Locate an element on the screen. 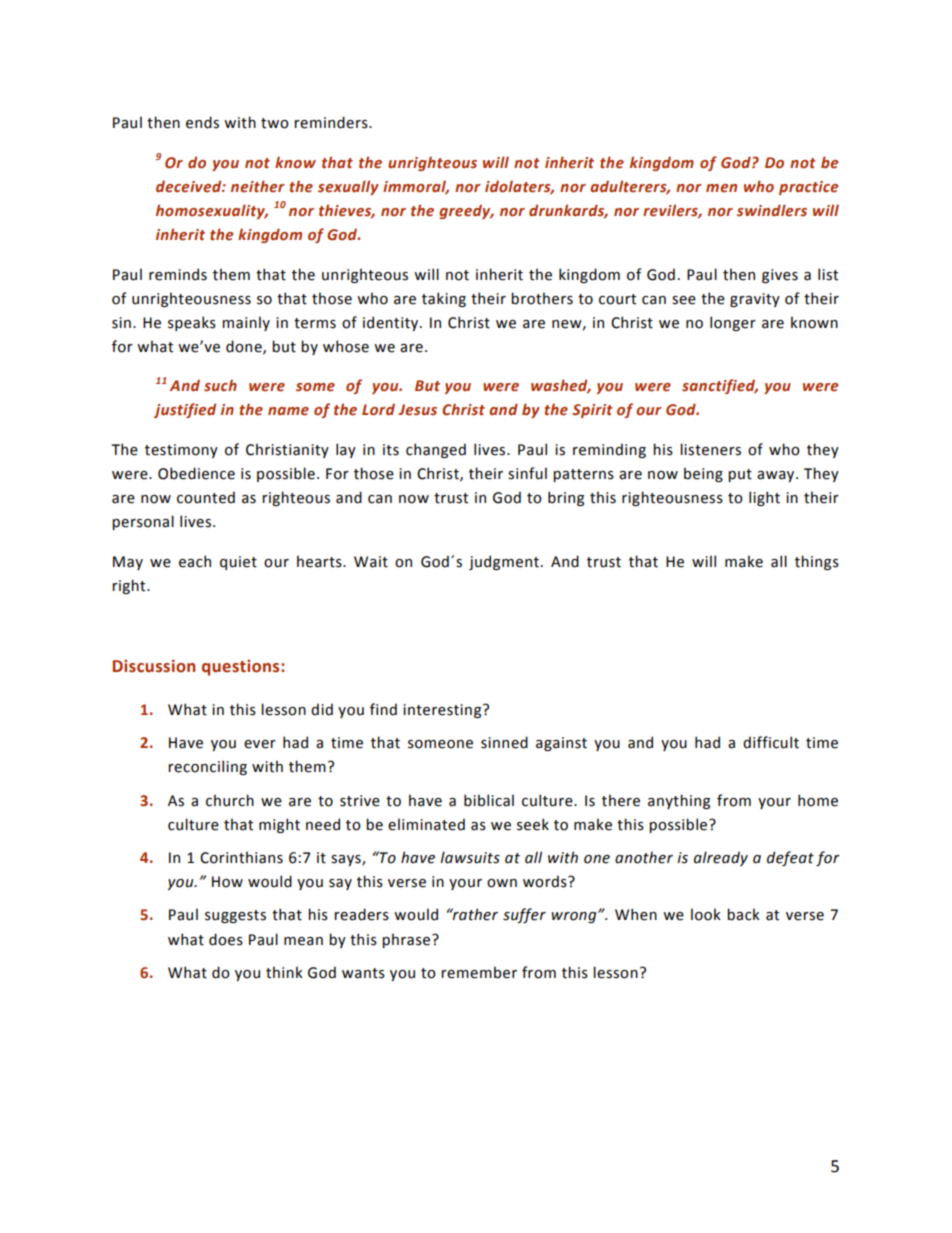  back is located at coordinates (743, 914).
